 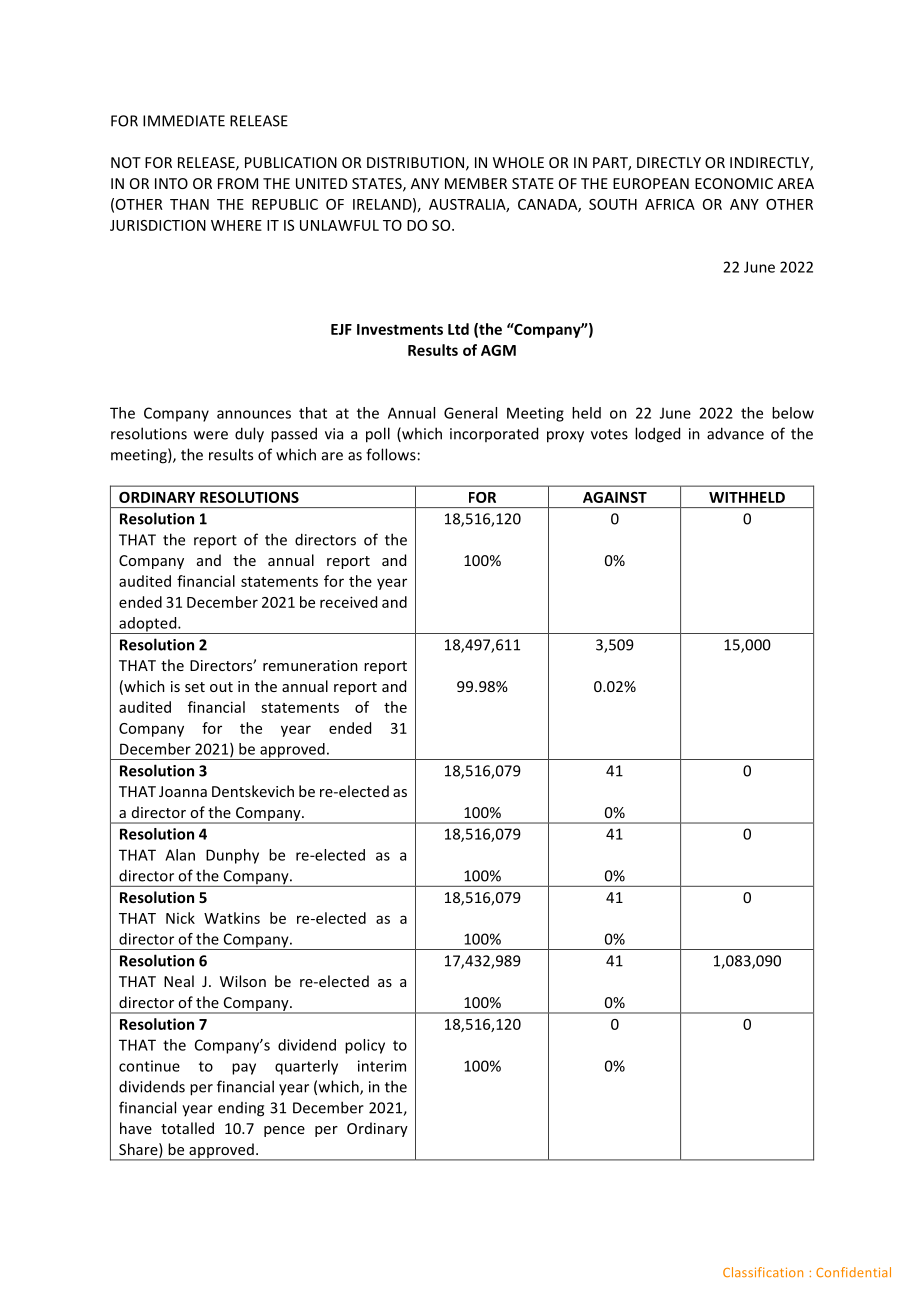 What do you see at coordinates (382, 1066) in the document?
I see `interim` at bounding box center [382, 1066].
